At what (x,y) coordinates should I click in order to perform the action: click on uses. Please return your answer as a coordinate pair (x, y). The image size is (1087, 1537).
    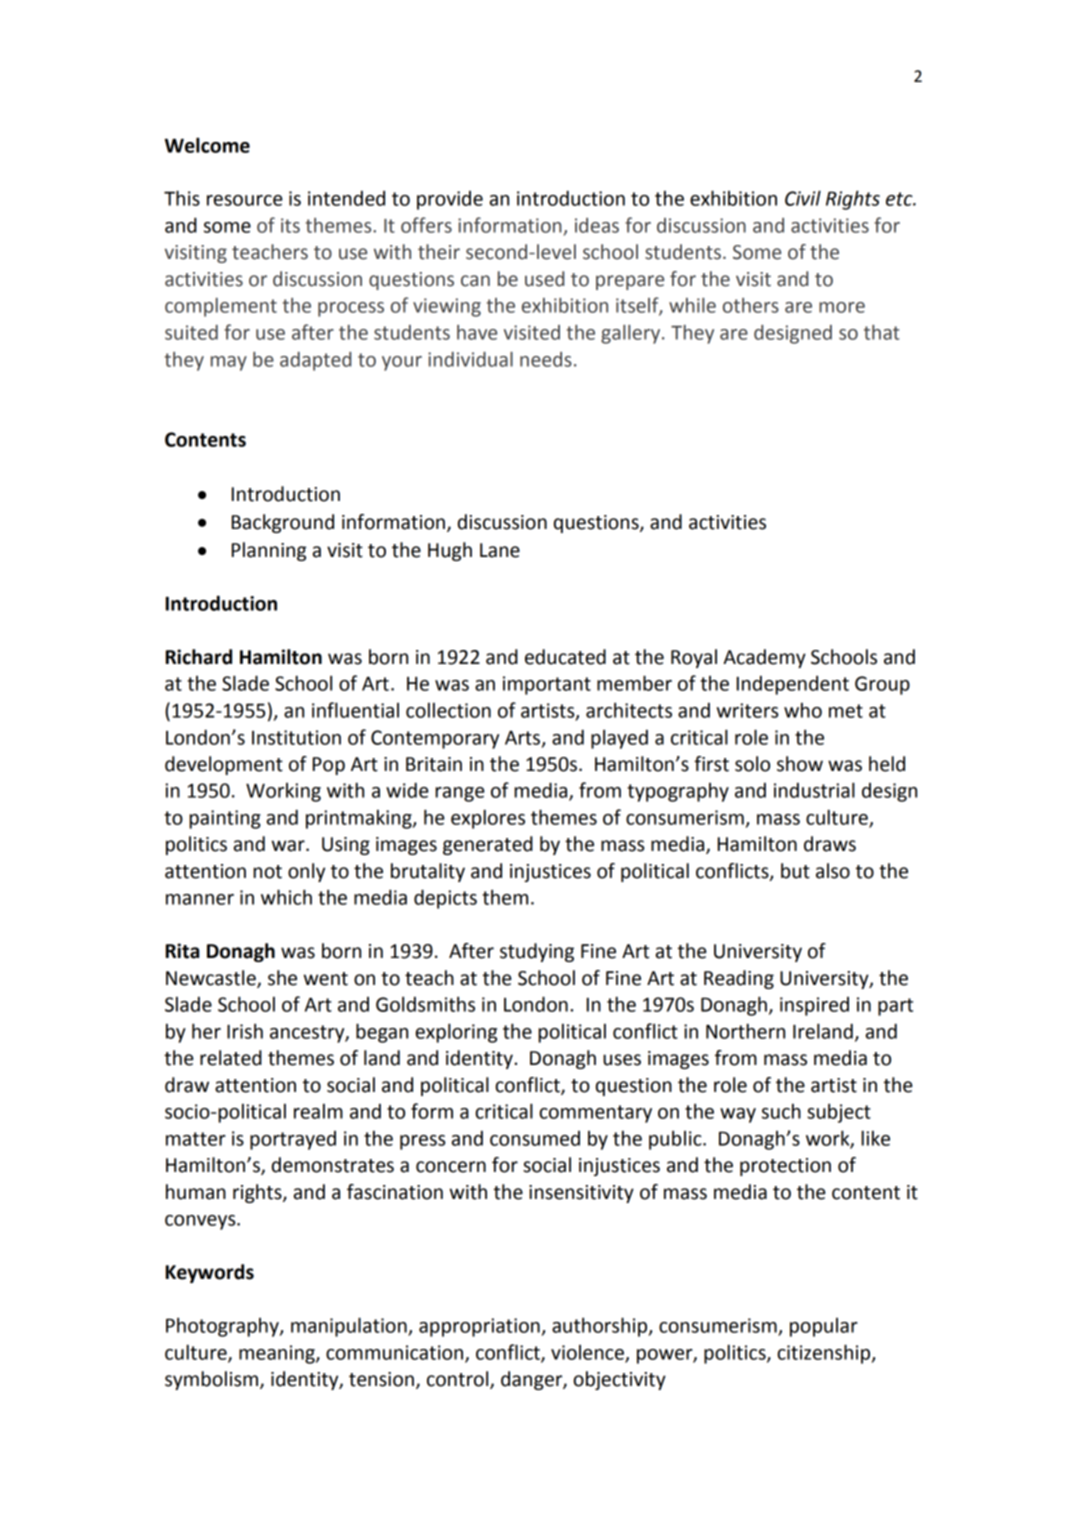
    Looking at the image, I should click on (622, 1060).
